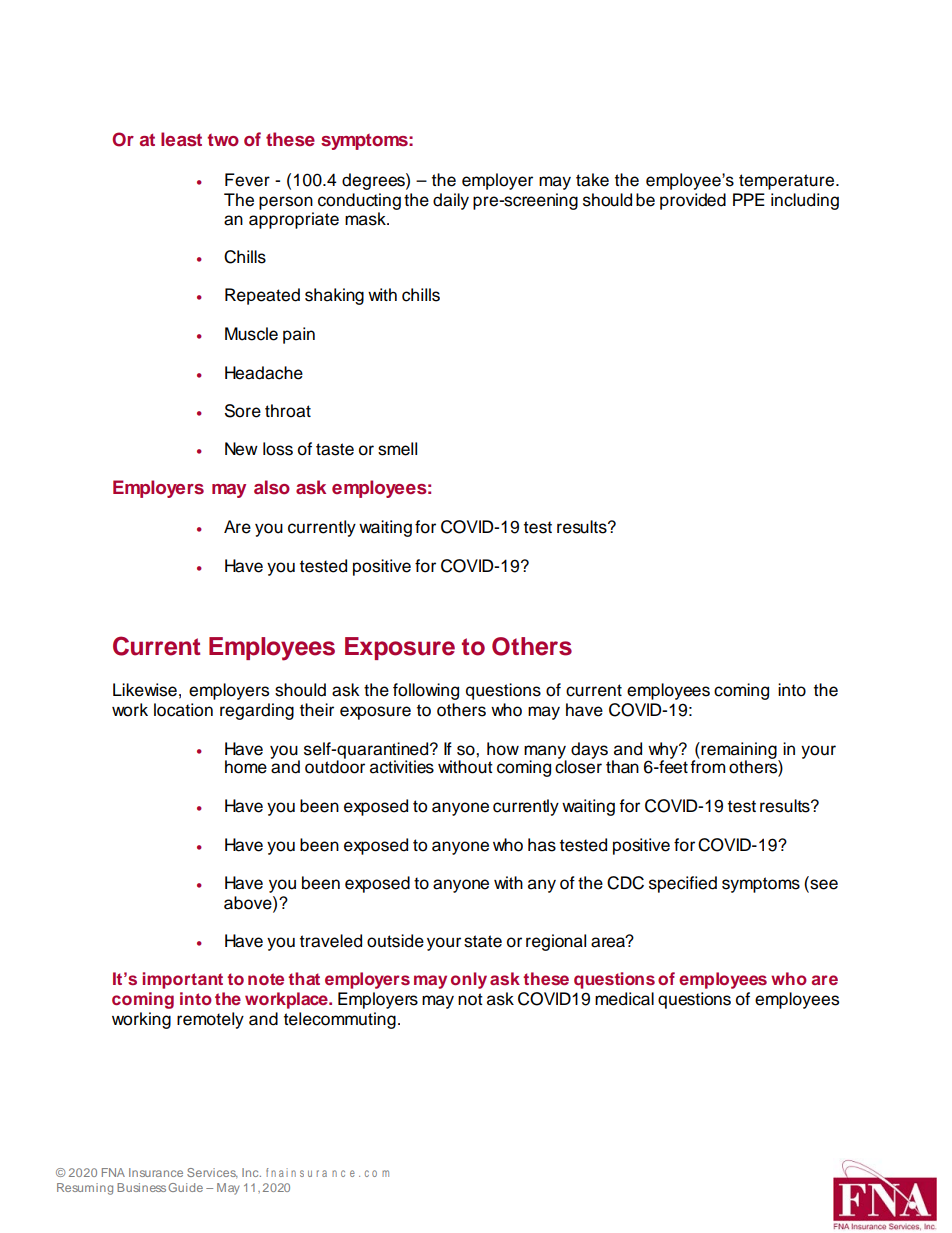  I want to click on smell, so click(397, 449).
